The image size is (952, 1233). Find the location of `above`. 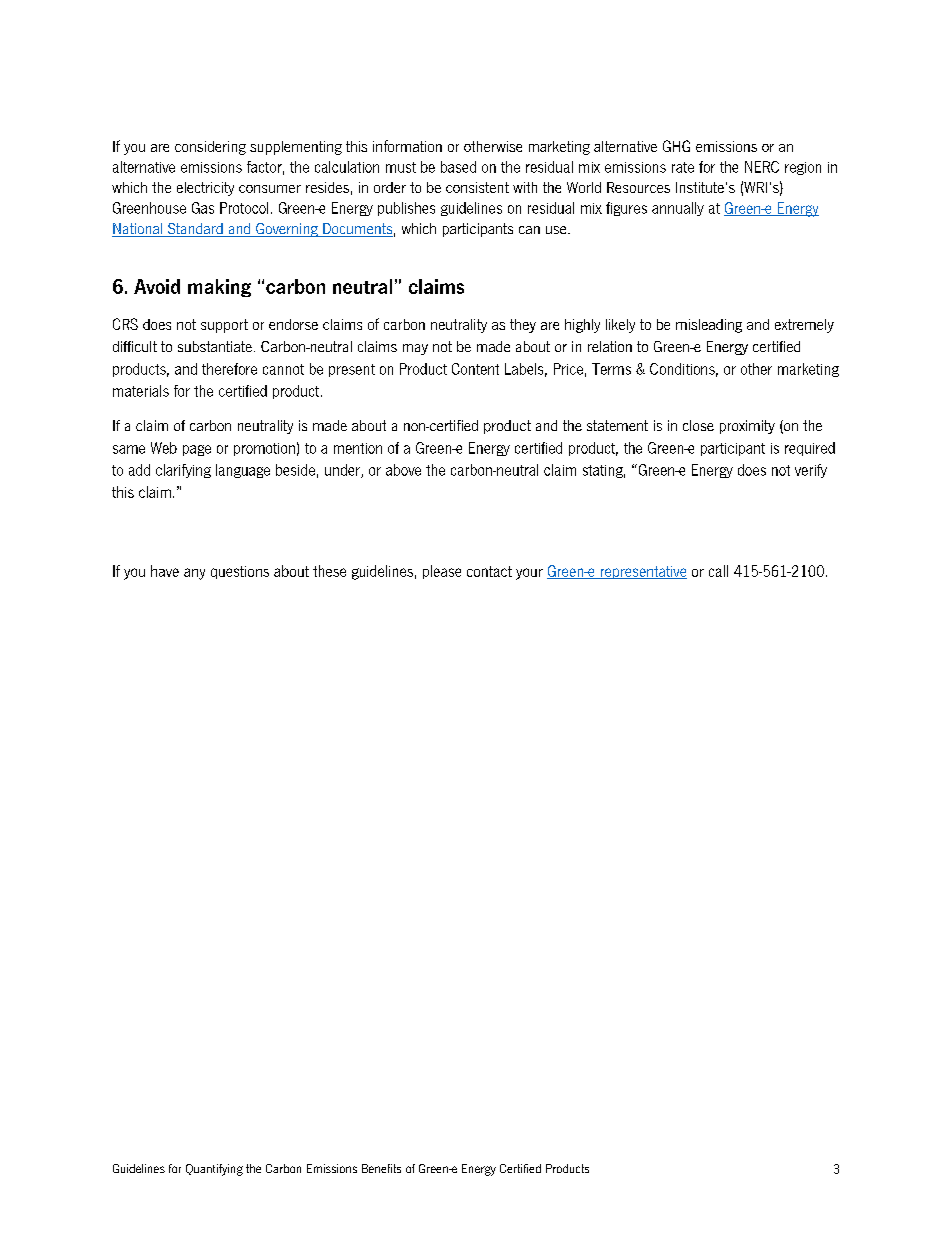

above is located at coordinates (403, 470).
